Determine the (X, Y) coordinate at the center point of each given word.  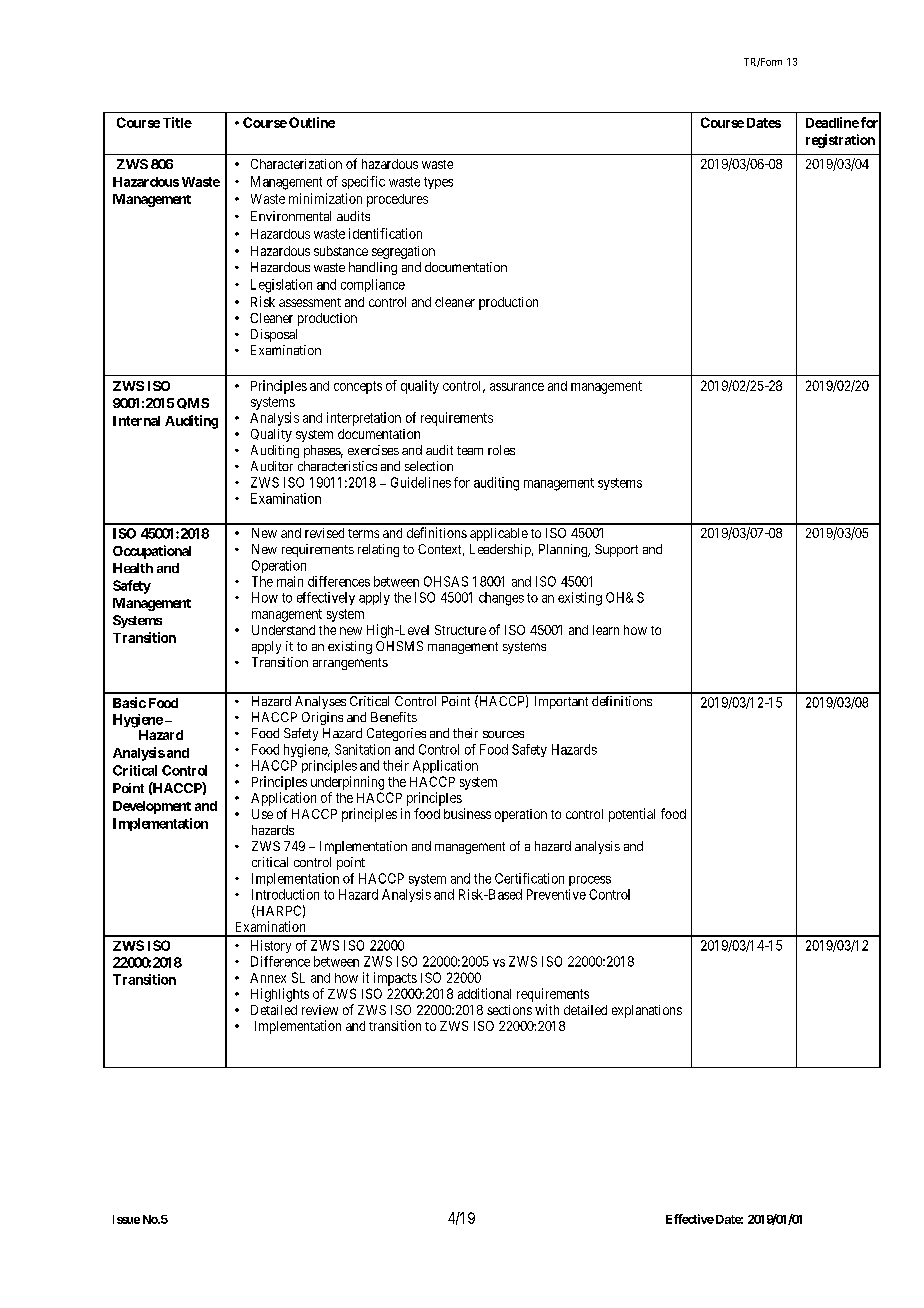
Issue (126, 1219)
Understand (283, 630)
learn (606, 630)
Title (177, 122)
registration (840, 141)
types (438, 183)
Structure (460, 630)
